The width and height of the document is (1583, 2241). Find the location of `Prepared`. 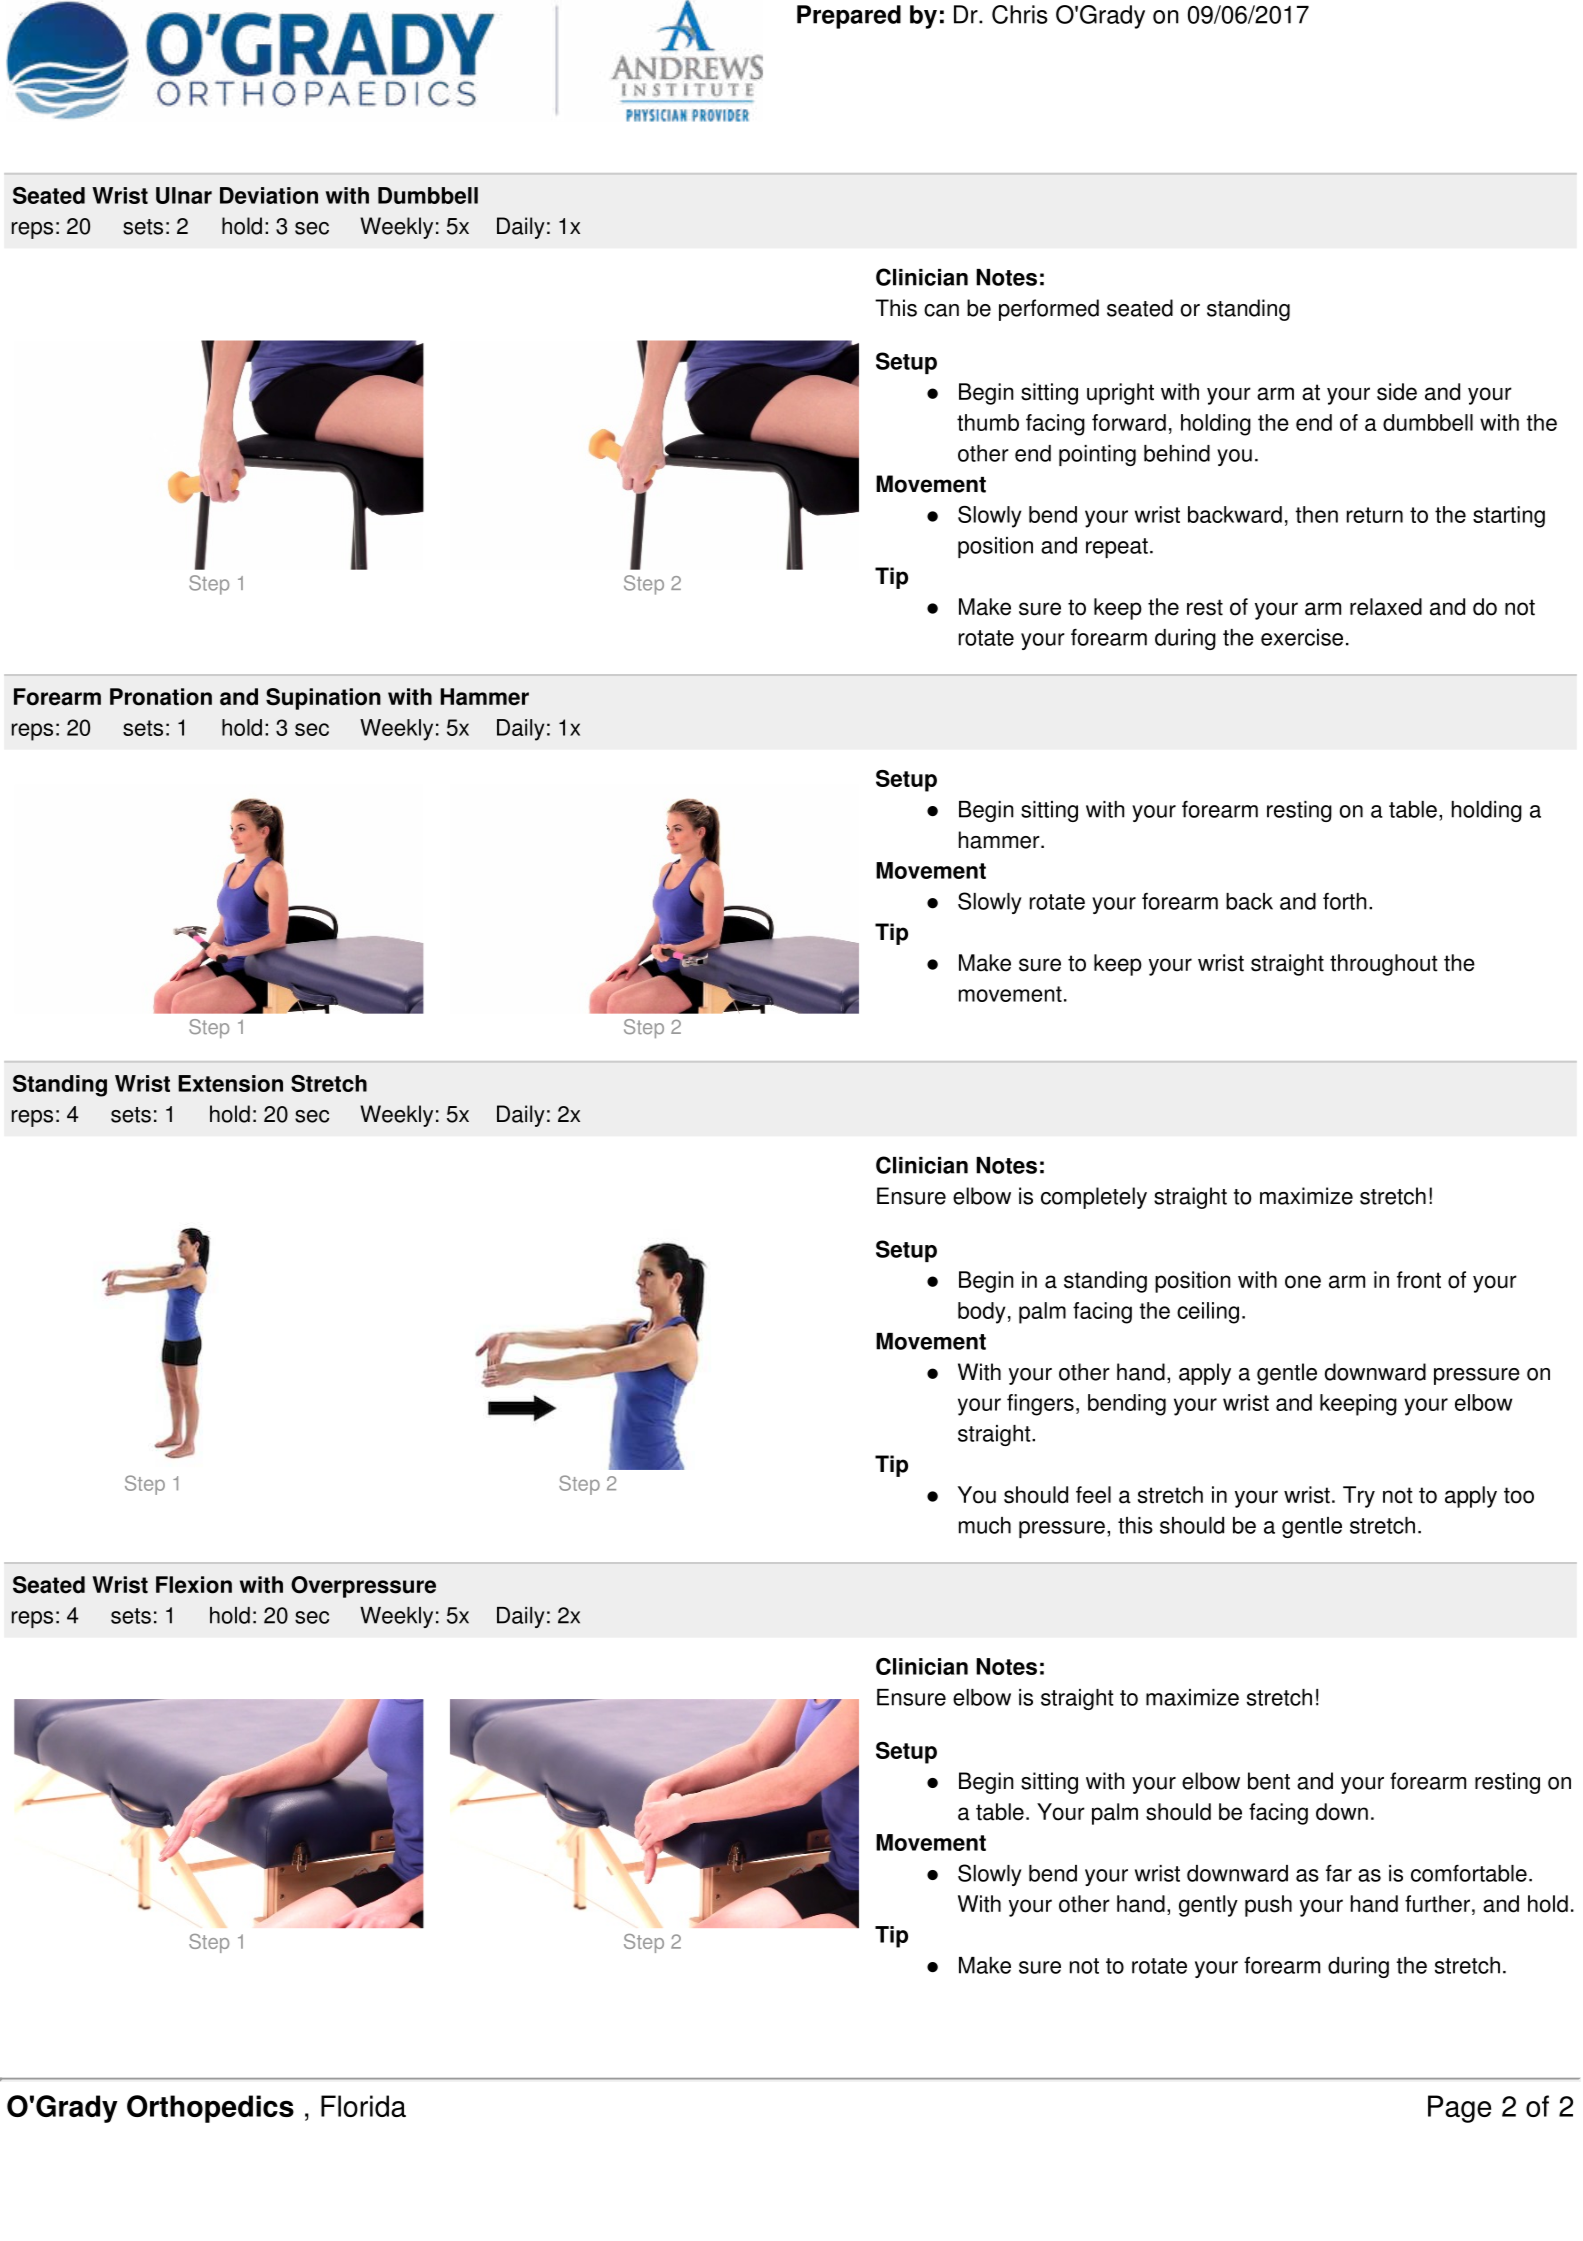

Prepared is located at coordinates (849, 17).
